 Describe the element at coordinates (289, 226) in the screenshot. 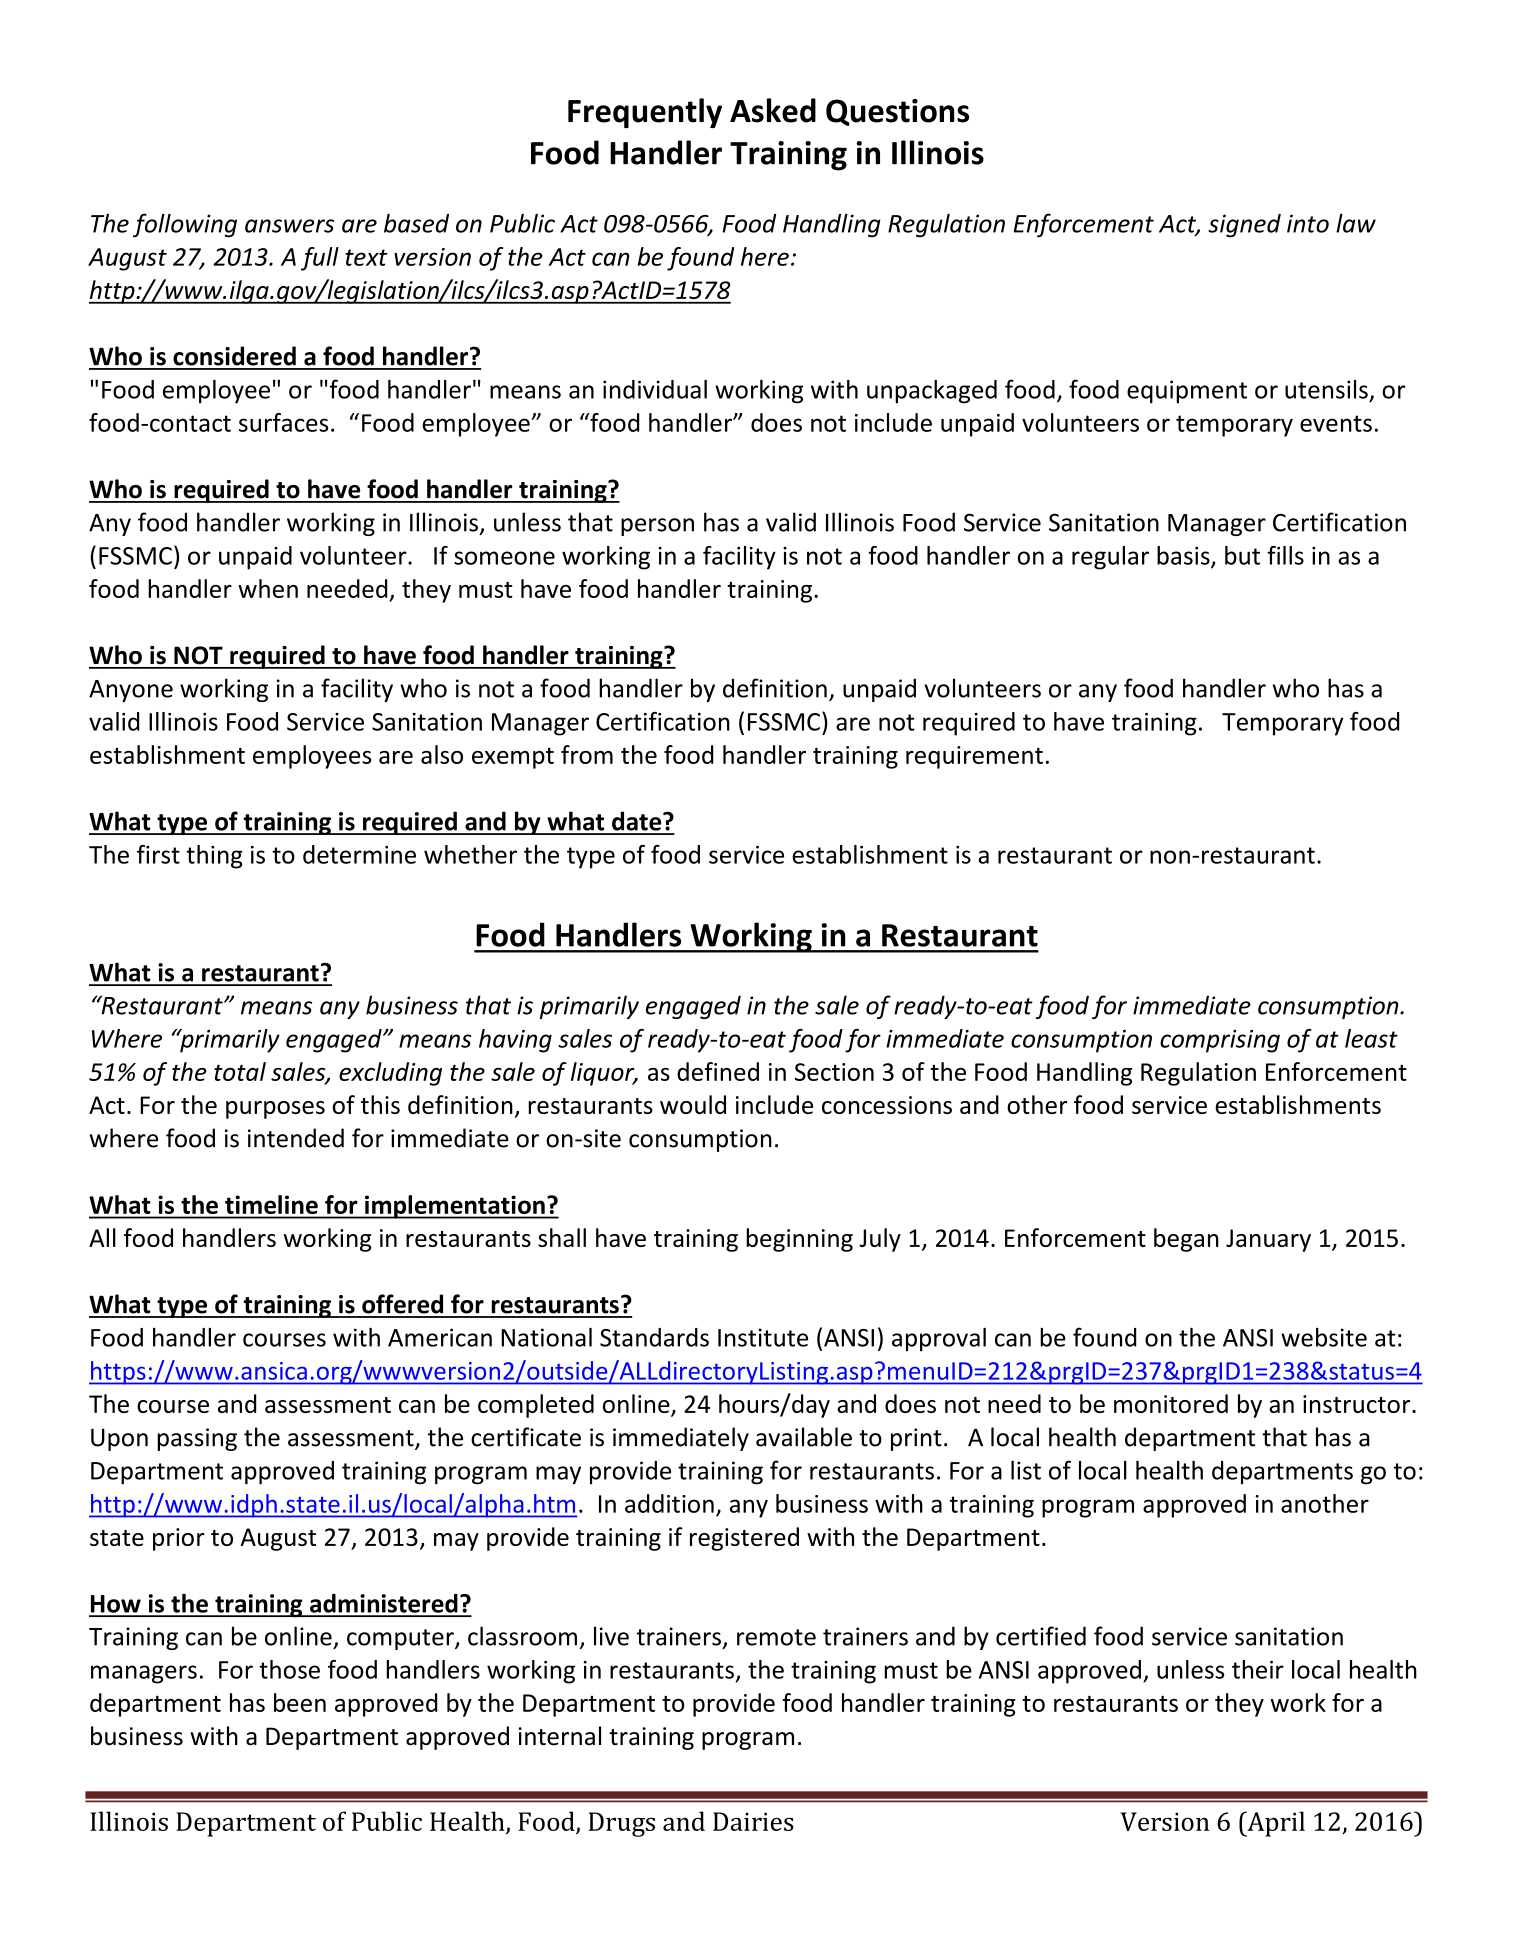

I see `answers` at that location.
